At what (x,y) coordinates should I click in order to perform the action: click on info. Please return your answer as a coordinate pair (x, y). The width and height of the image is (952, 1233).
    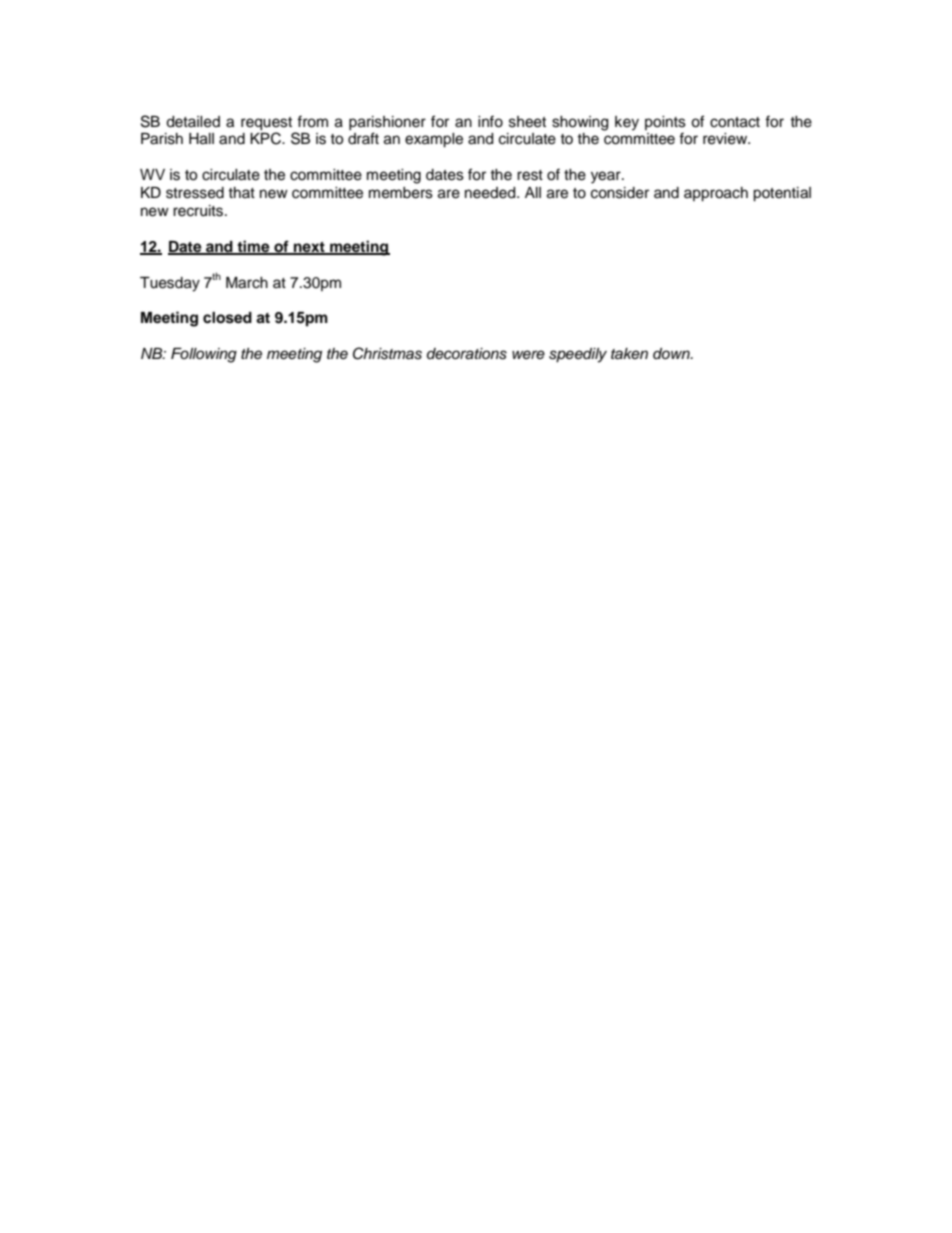
    Looking at the image, I should click on (490, 121).
